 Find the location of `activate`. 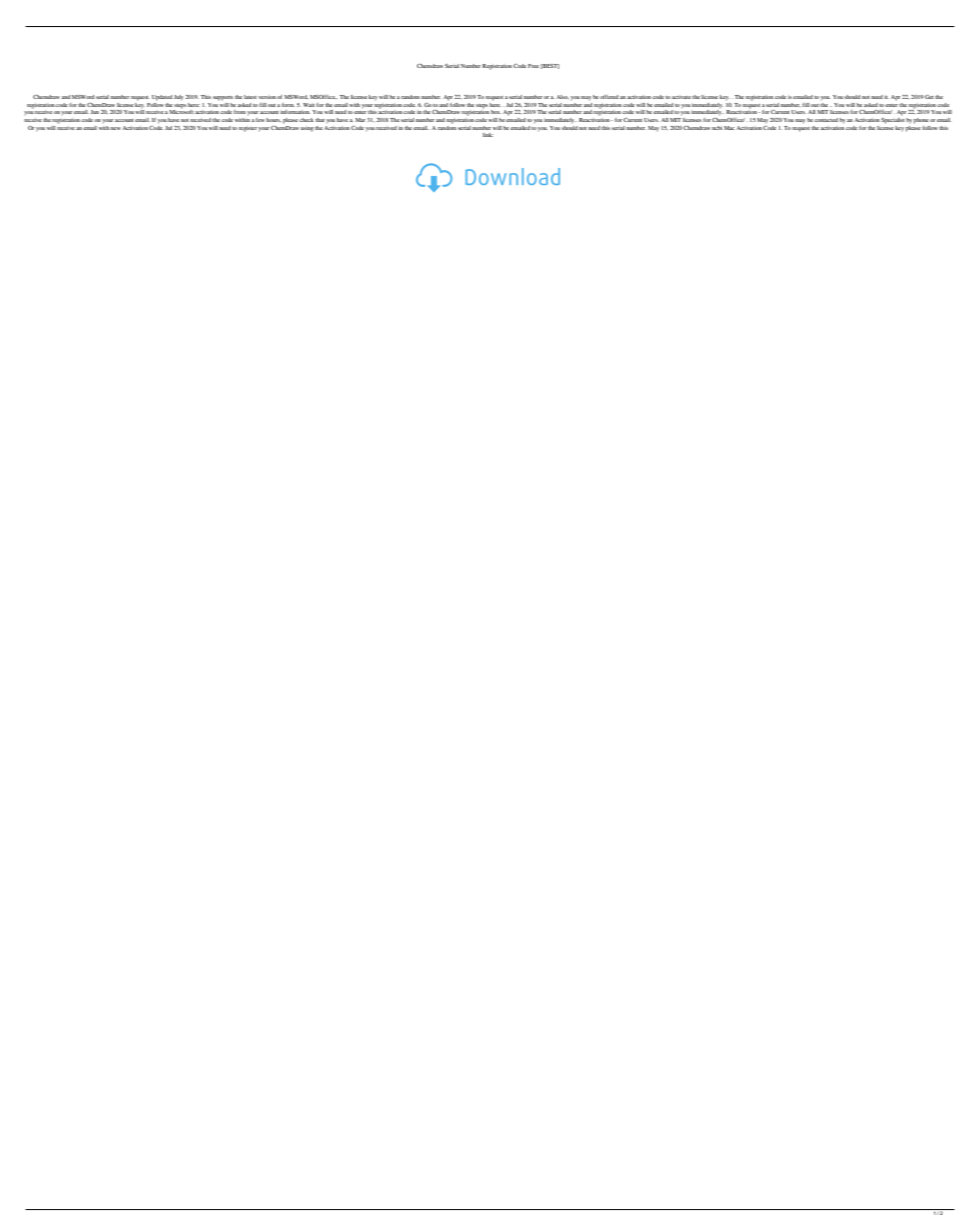

activate is located at coordinates (681, 97).
